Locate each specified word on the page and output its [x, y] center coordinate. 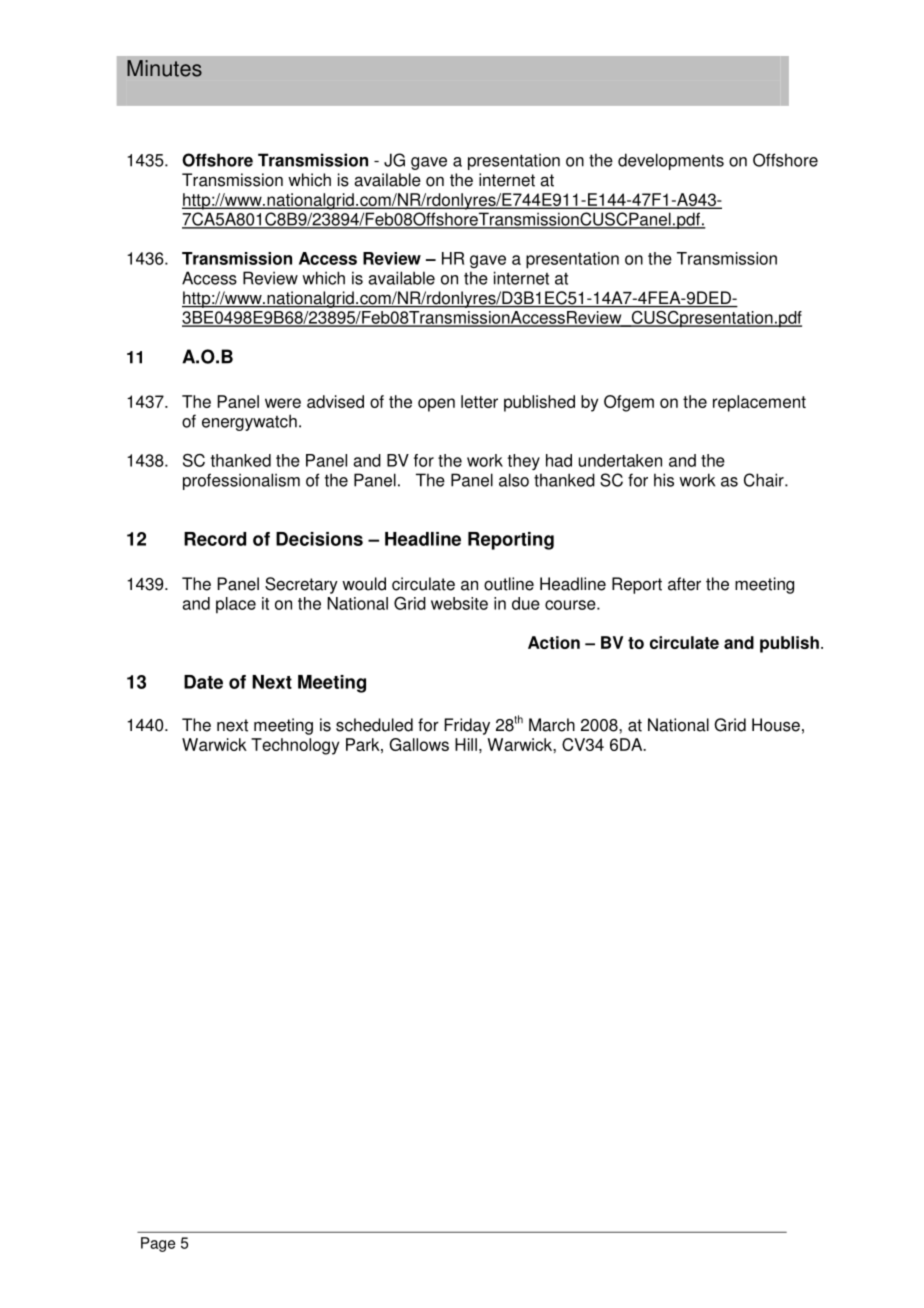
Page [158, 1244]
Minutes [164, 68]
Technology [295, 746]
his [664, 480]
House [776, 725]
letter [479, 401]
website [459, 603]
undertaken [620, 460]
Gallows [419, 744]
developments [671, 161]
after [684, 584]
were [283, 403]
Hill [466, 744]
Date [203, 682]
